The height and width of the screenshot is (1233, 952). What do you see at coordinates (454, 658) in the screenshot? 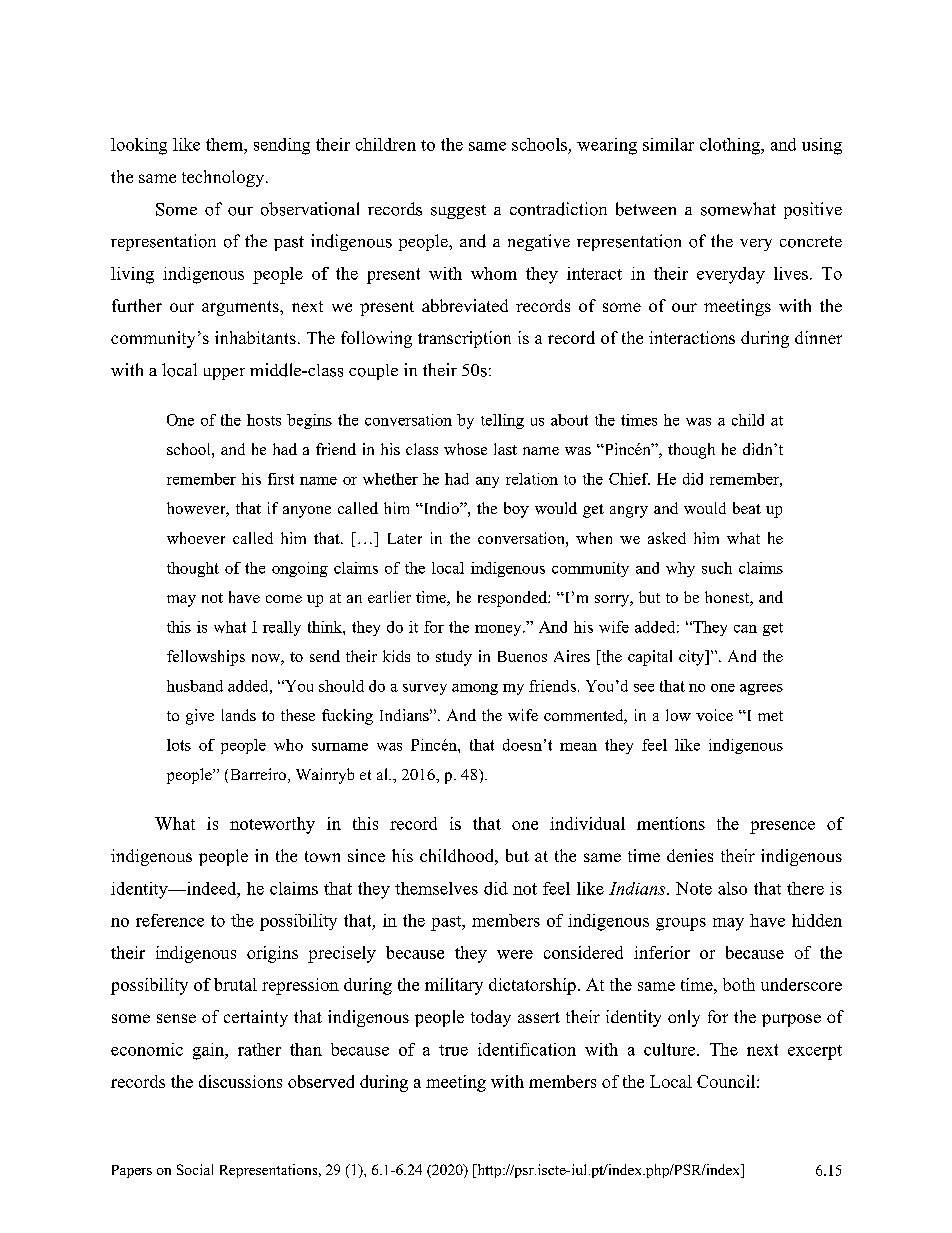
I see `study` at bounding box center [454, 658].
